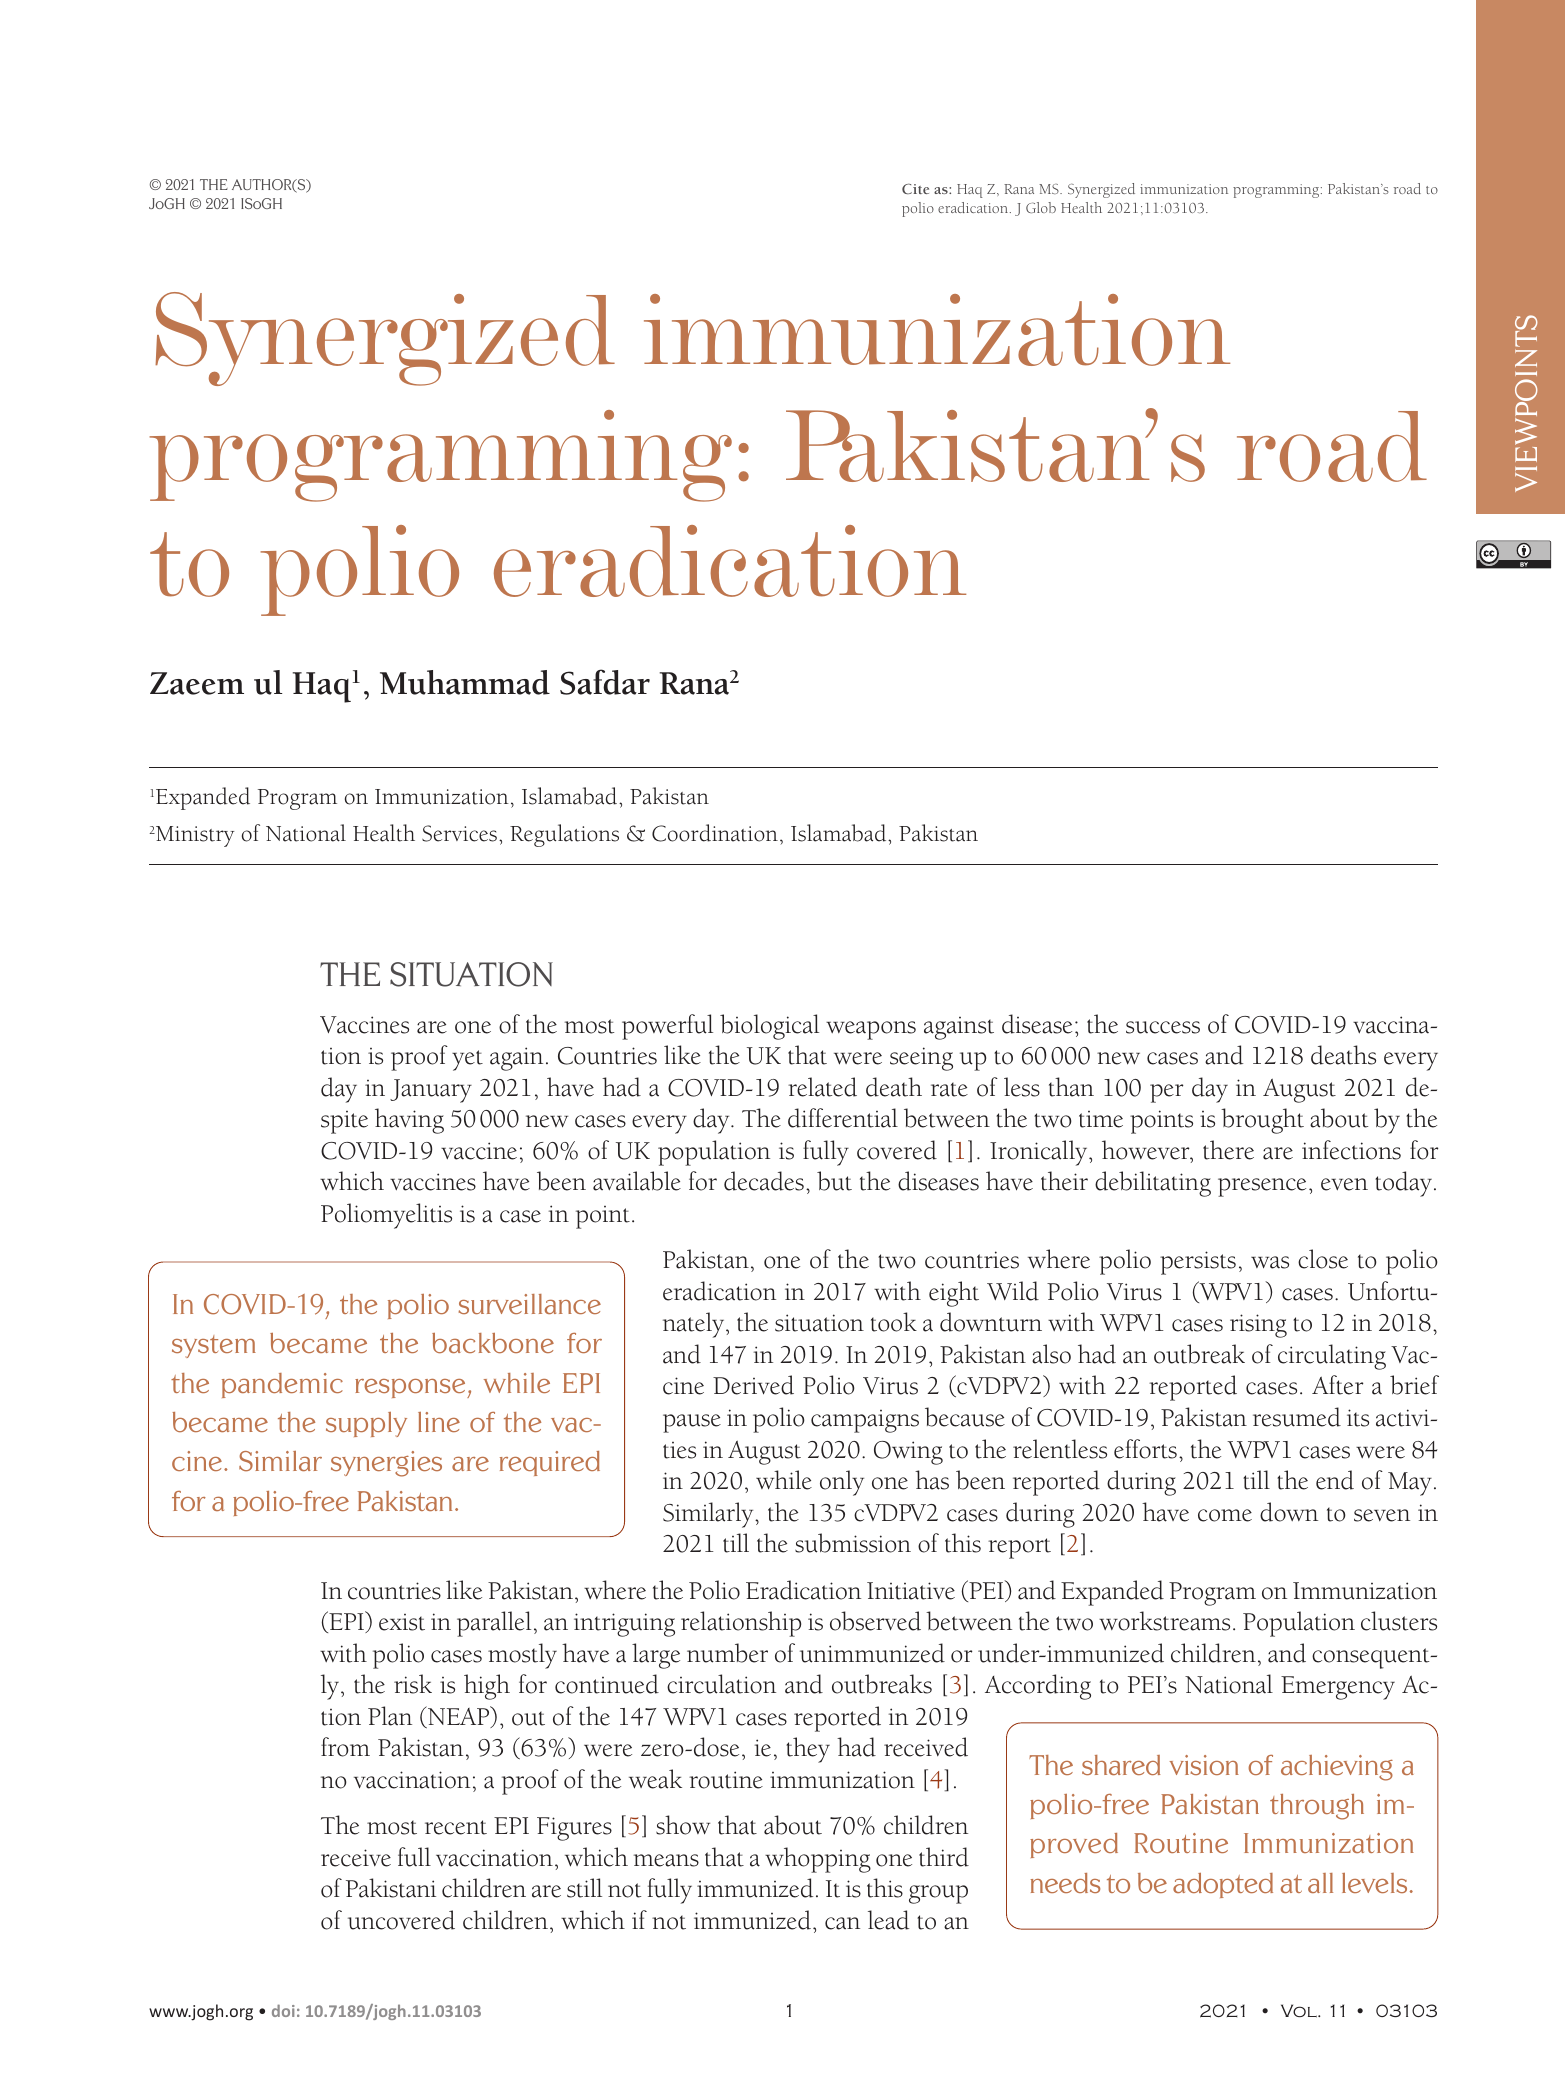 This screenshot has width=1565, height=2086. What do you see at coordinates (853, 1543) in the screenshot?
I see `submission` at bounding box center [853, 1543].
